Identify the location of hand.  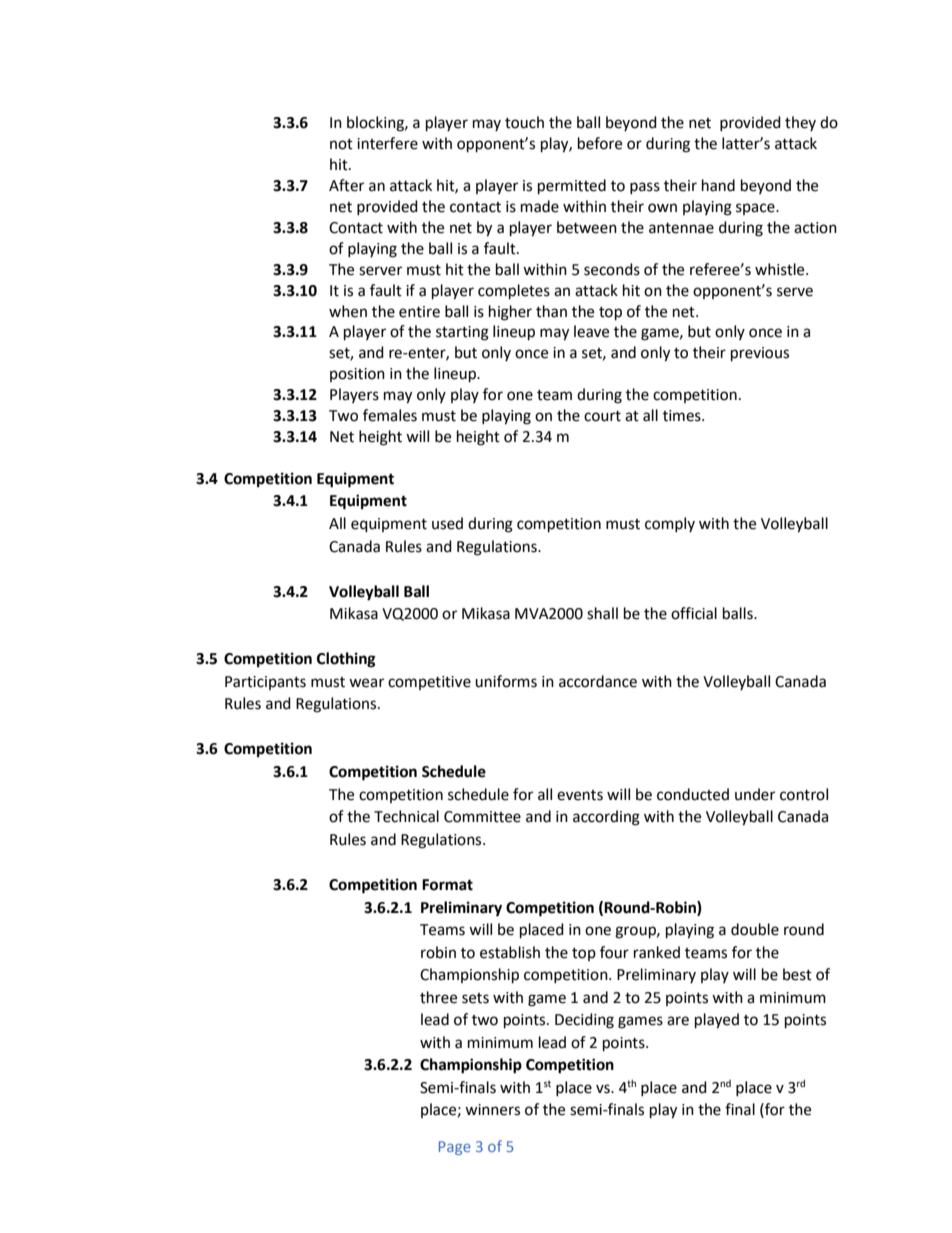
(718, 185).
